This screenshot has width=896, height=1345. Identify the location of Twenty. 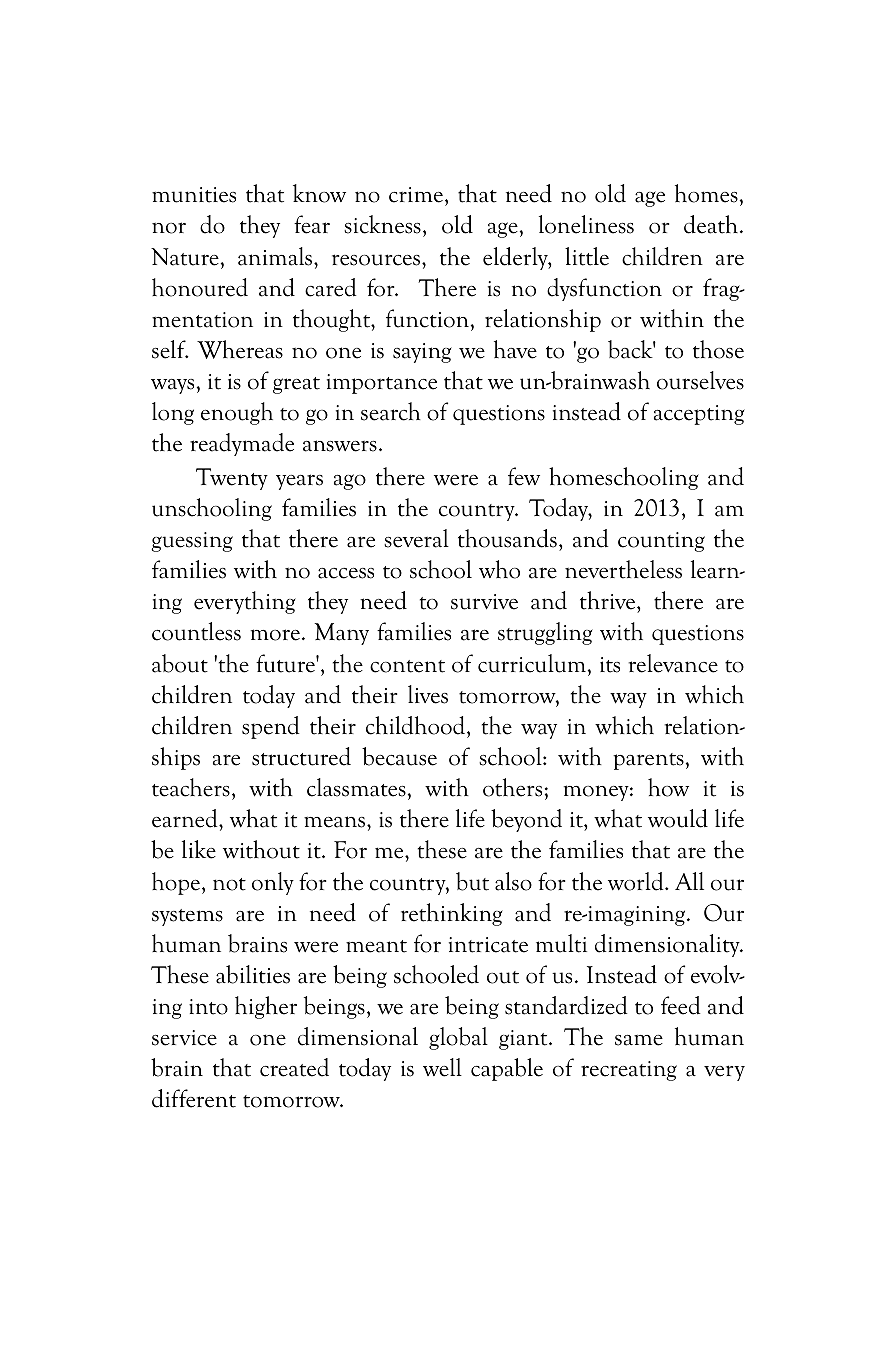
(232, 479).
